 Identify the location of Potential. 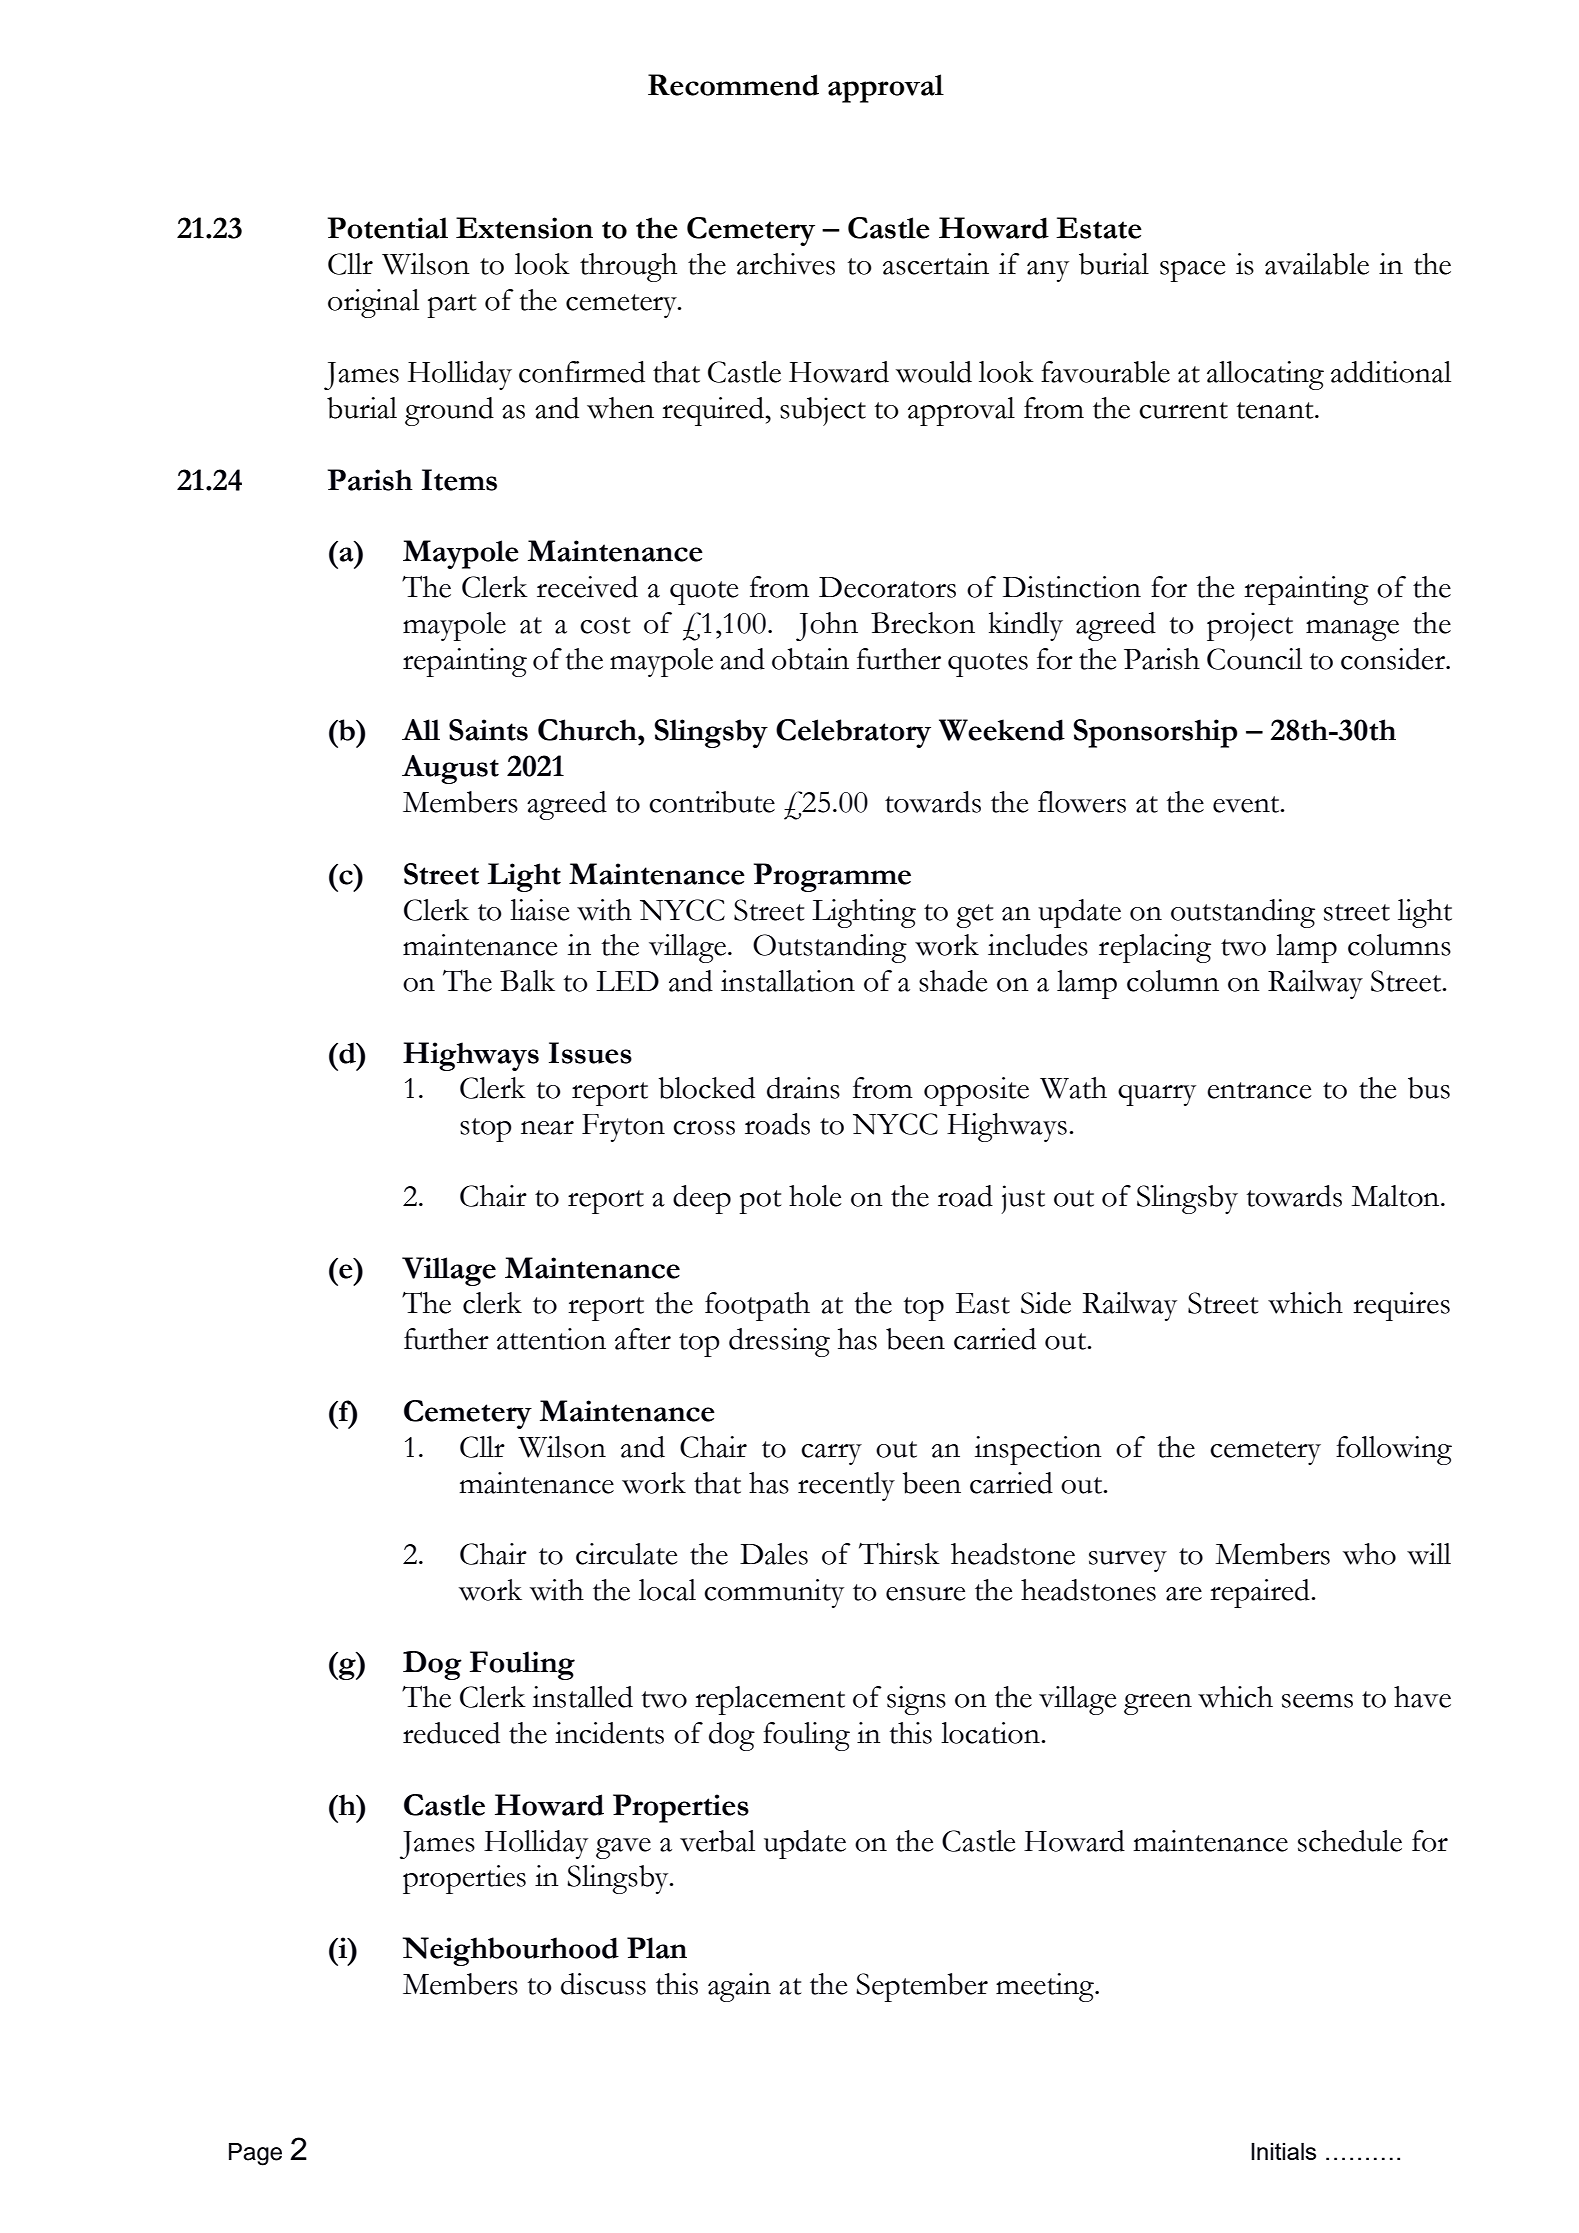
(388, 228).
